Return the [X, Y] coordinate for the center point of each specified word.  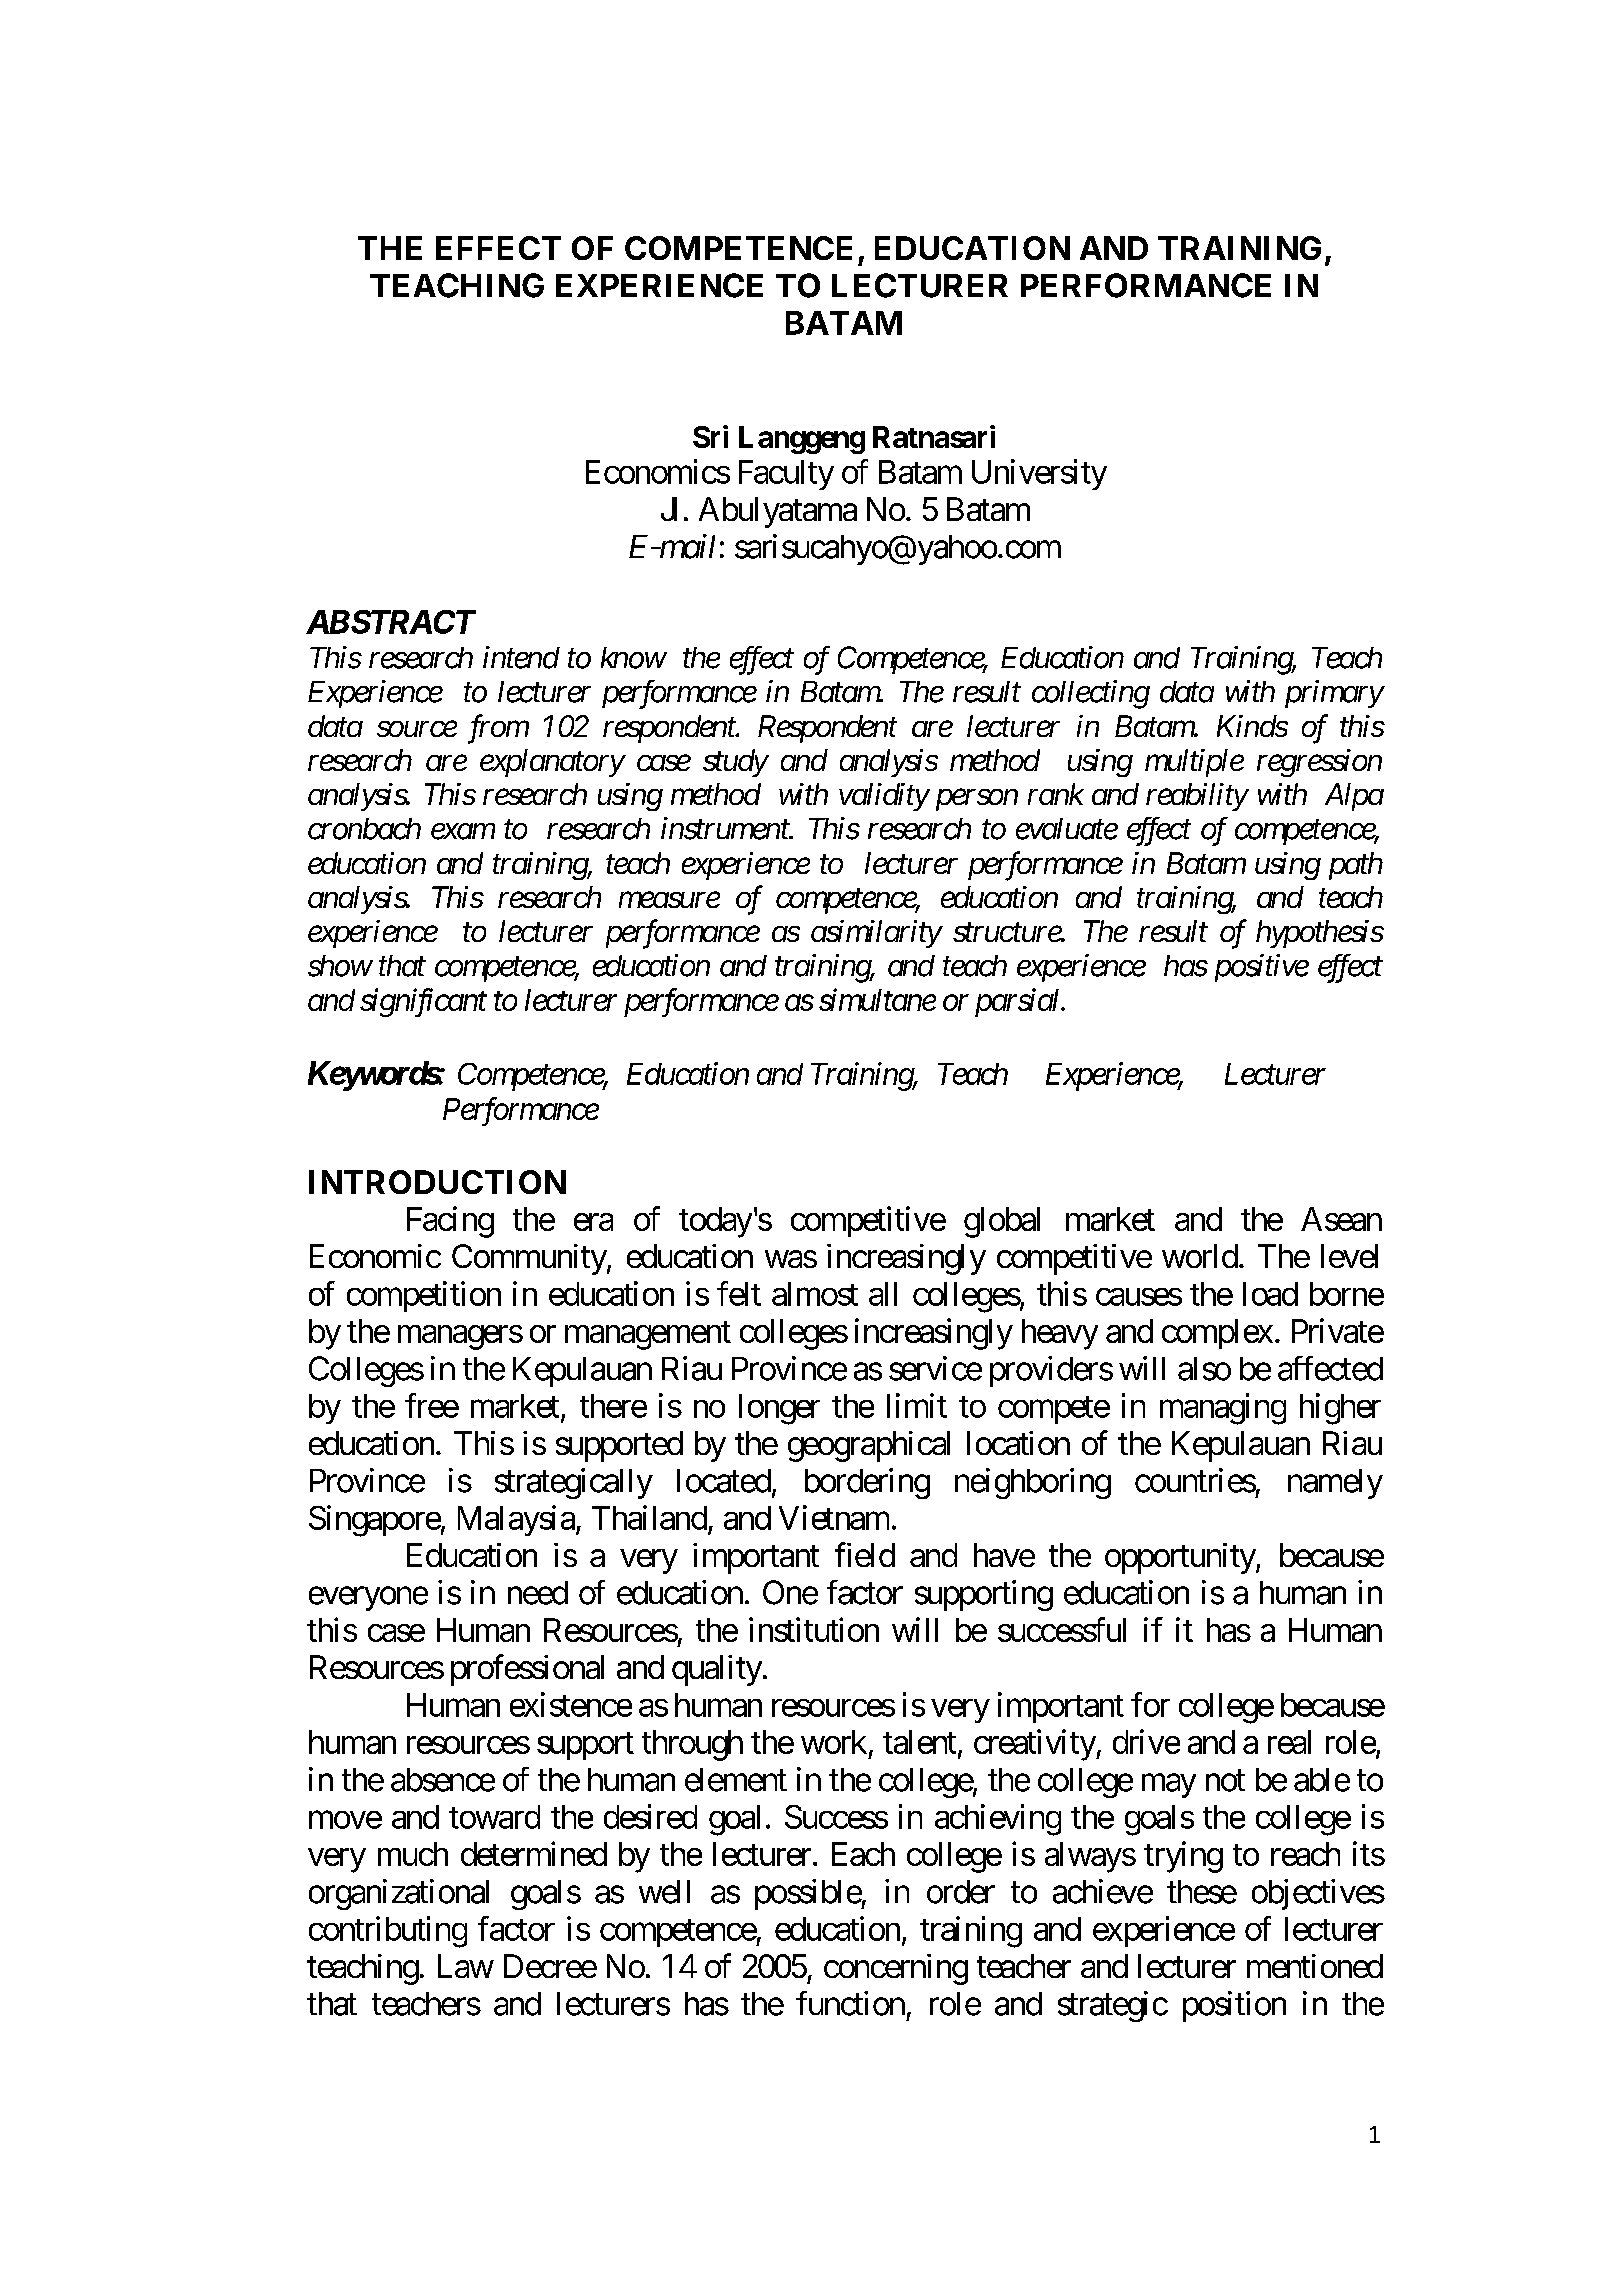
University [1039, 474]
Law [465, 1966]
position [1234, 2006]
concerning [896, 1969]
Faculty [786, 475]
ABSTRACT [391, 622]
